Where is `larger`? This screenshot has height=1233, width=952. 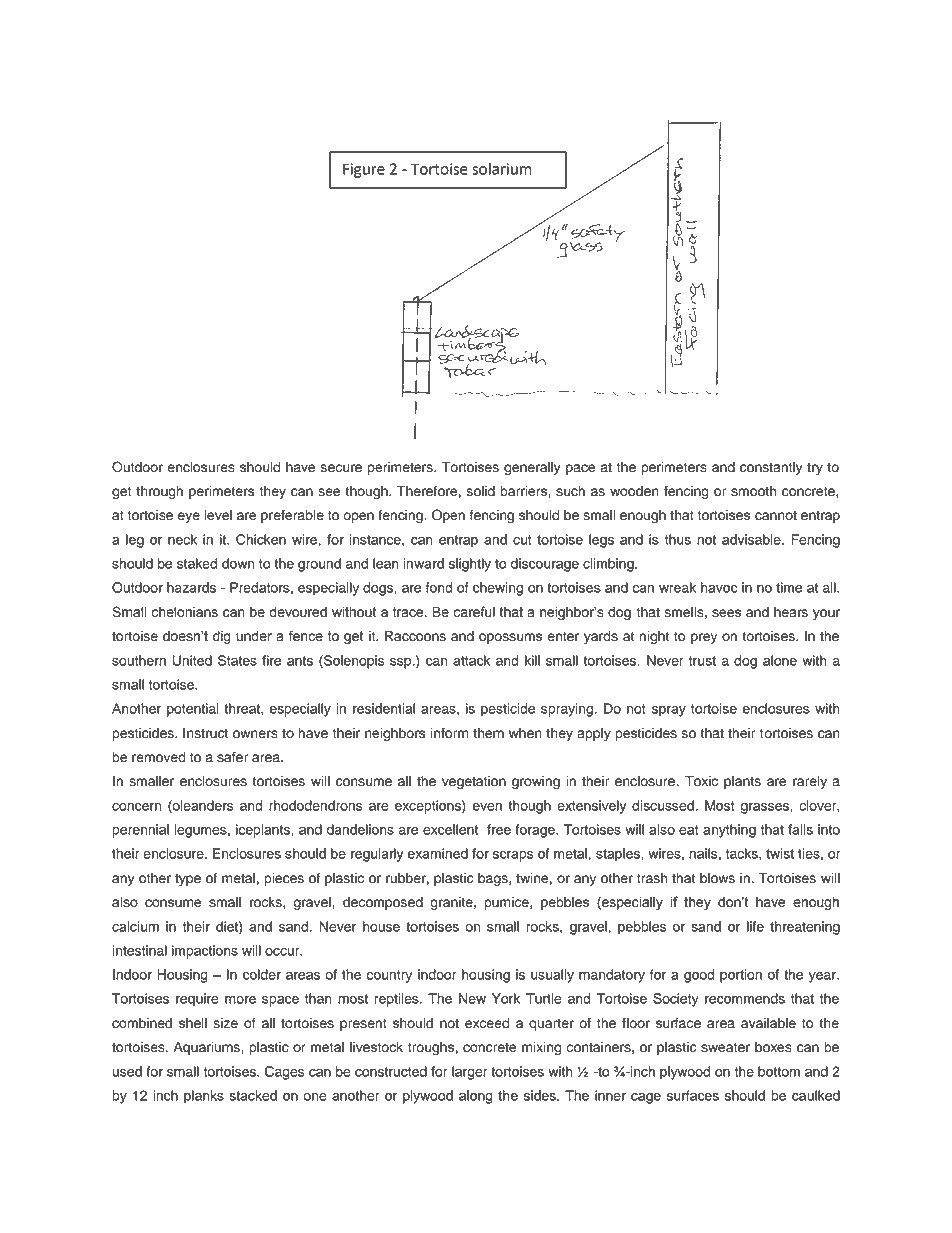
larger is located at coordinates (470, 1073).
